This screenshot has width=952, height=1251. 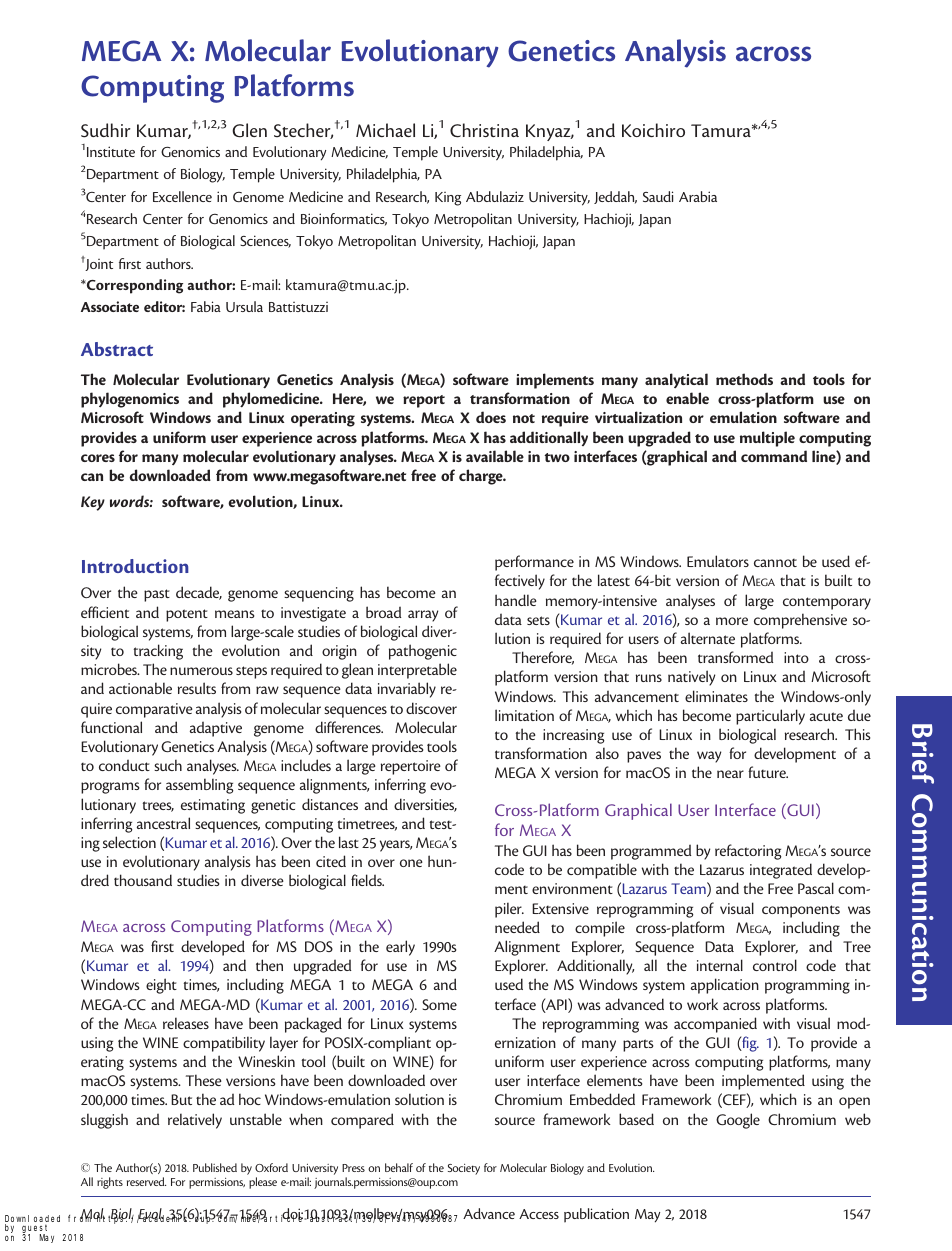 What do you see at coordinates (182, 196) in the screenshot?
I see `Excellence` at bounding box center [182, 196].
